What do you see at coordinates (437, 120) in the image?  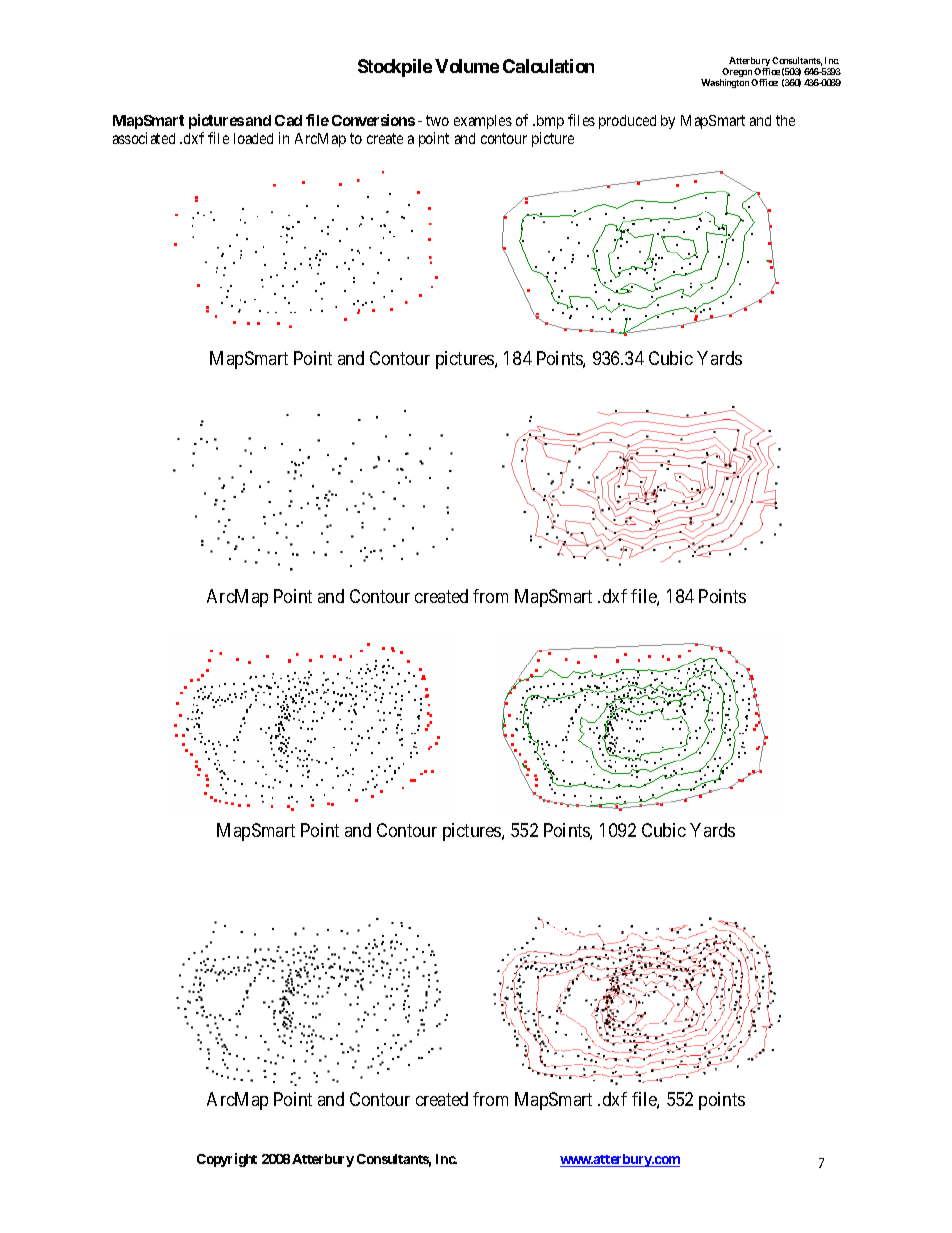 I see `two` at bounding box center [437, 120].
